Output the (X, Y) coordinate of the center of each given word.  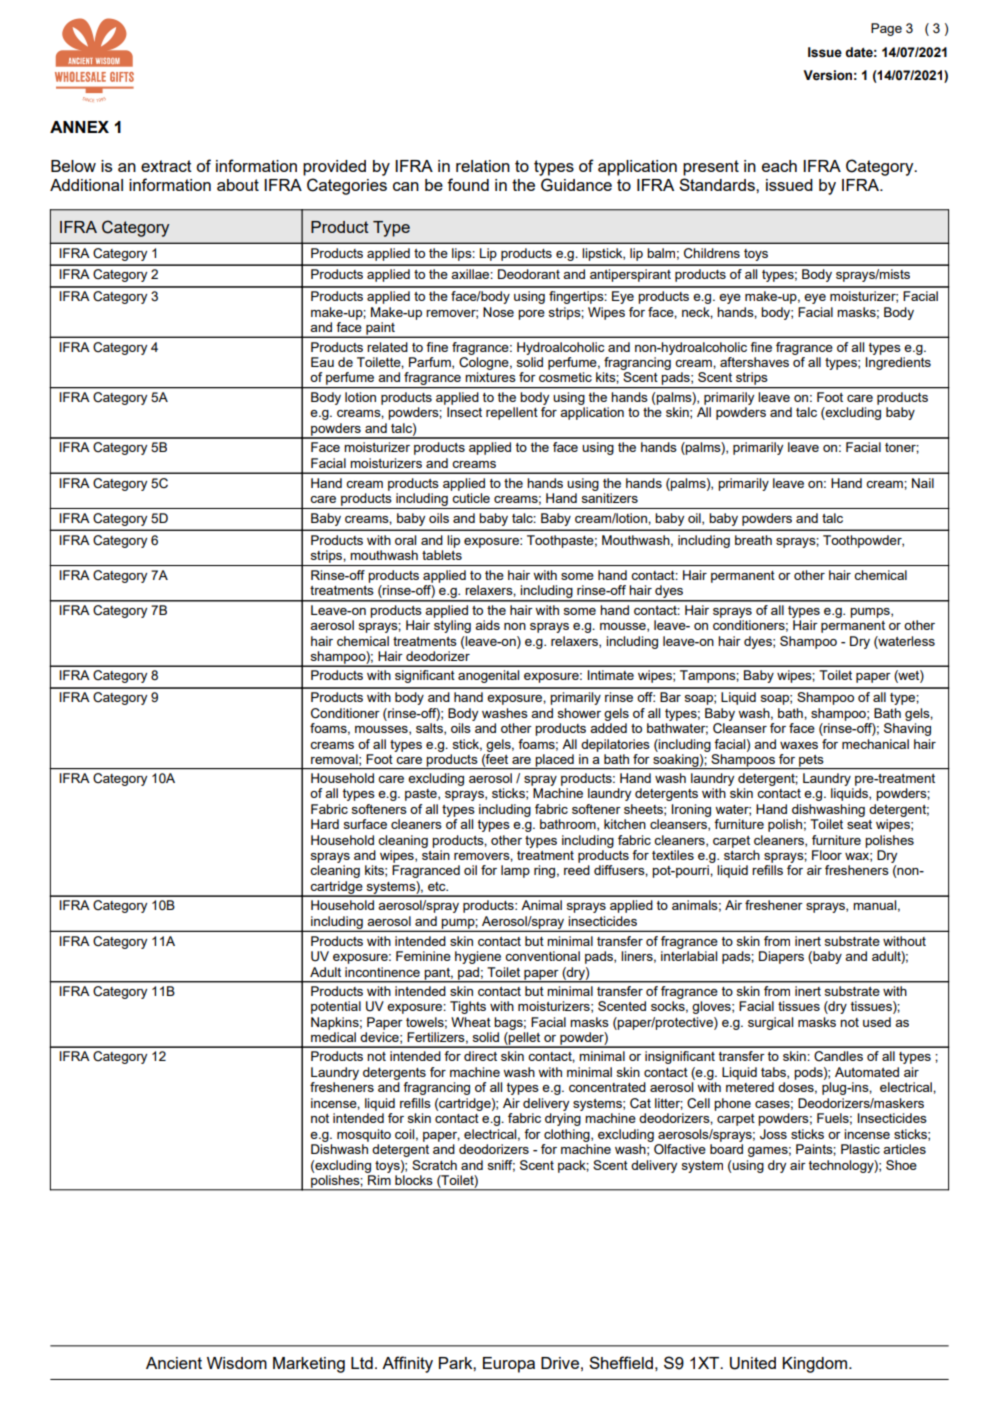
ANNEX (79, 127)
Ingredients (898, 363)
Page (886, 29)
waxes (799, 745)
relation (483, 166)
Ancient (174, 1363)
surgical (770, 1023)
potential (336, 1007)
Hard (325, 824)
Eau (322, 362)
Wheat (471, 1022)
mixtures (490, 377)
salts (430, 729)
